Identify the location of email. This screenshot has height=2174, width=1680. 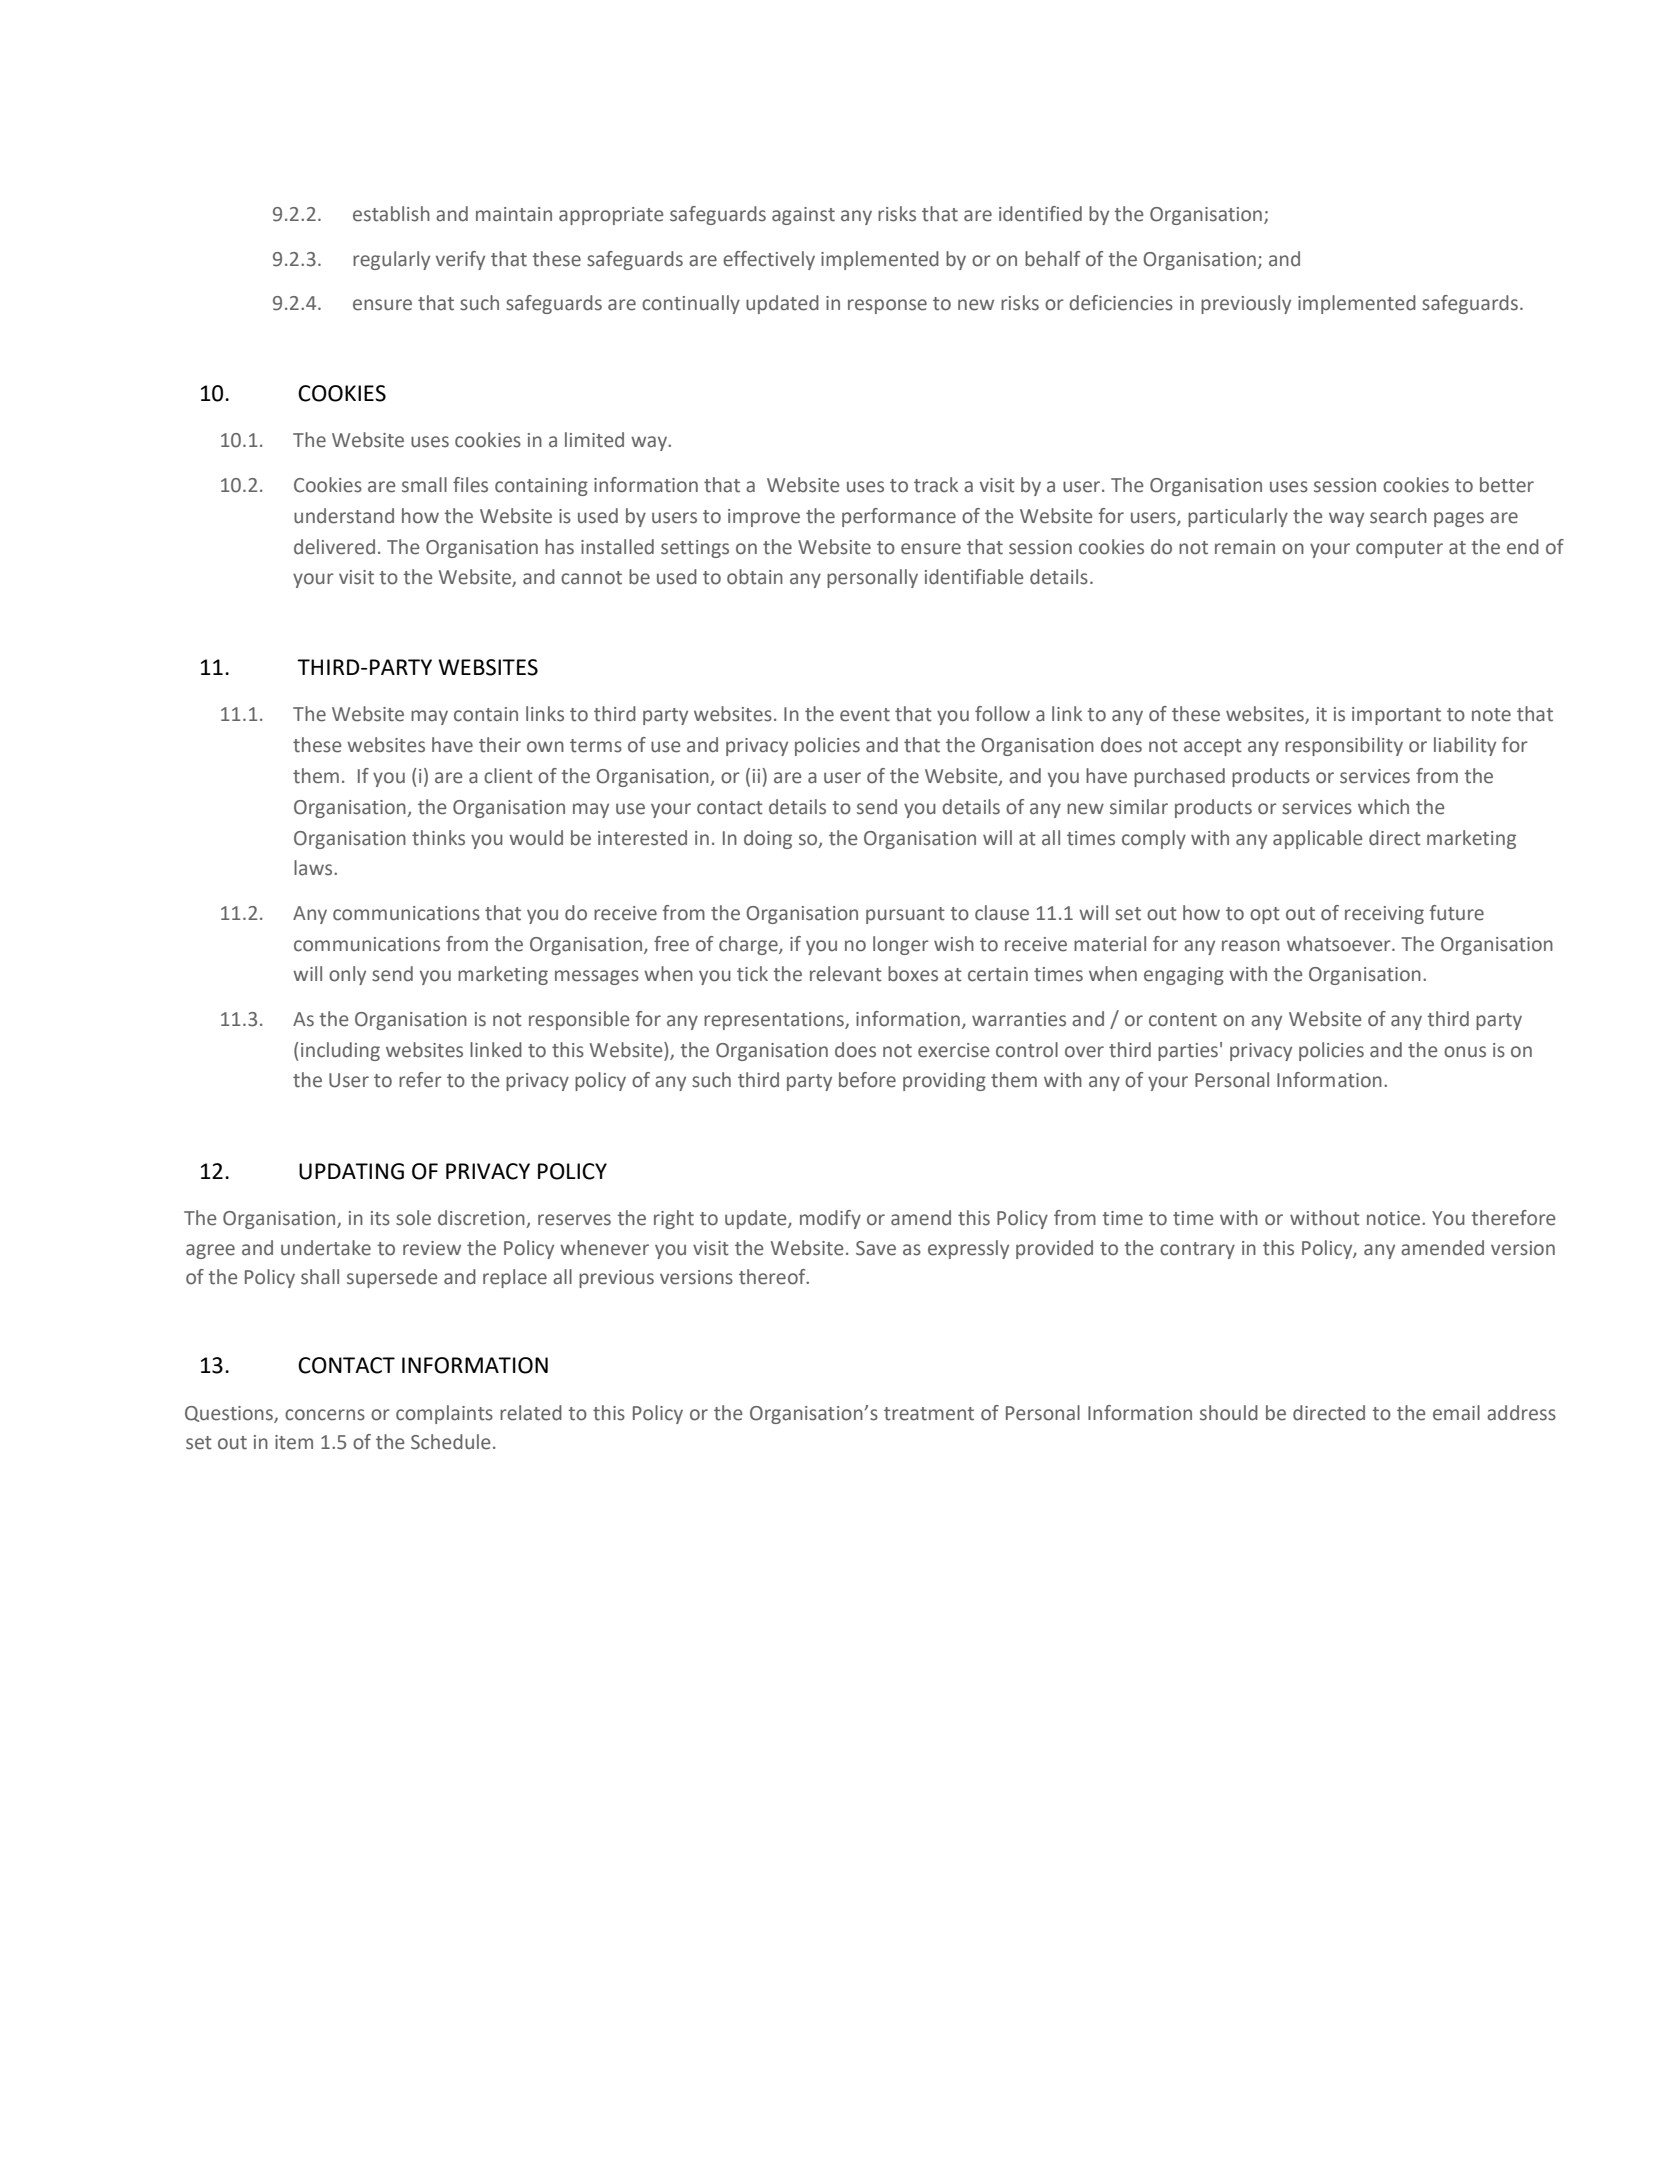
(1456, 1413).
